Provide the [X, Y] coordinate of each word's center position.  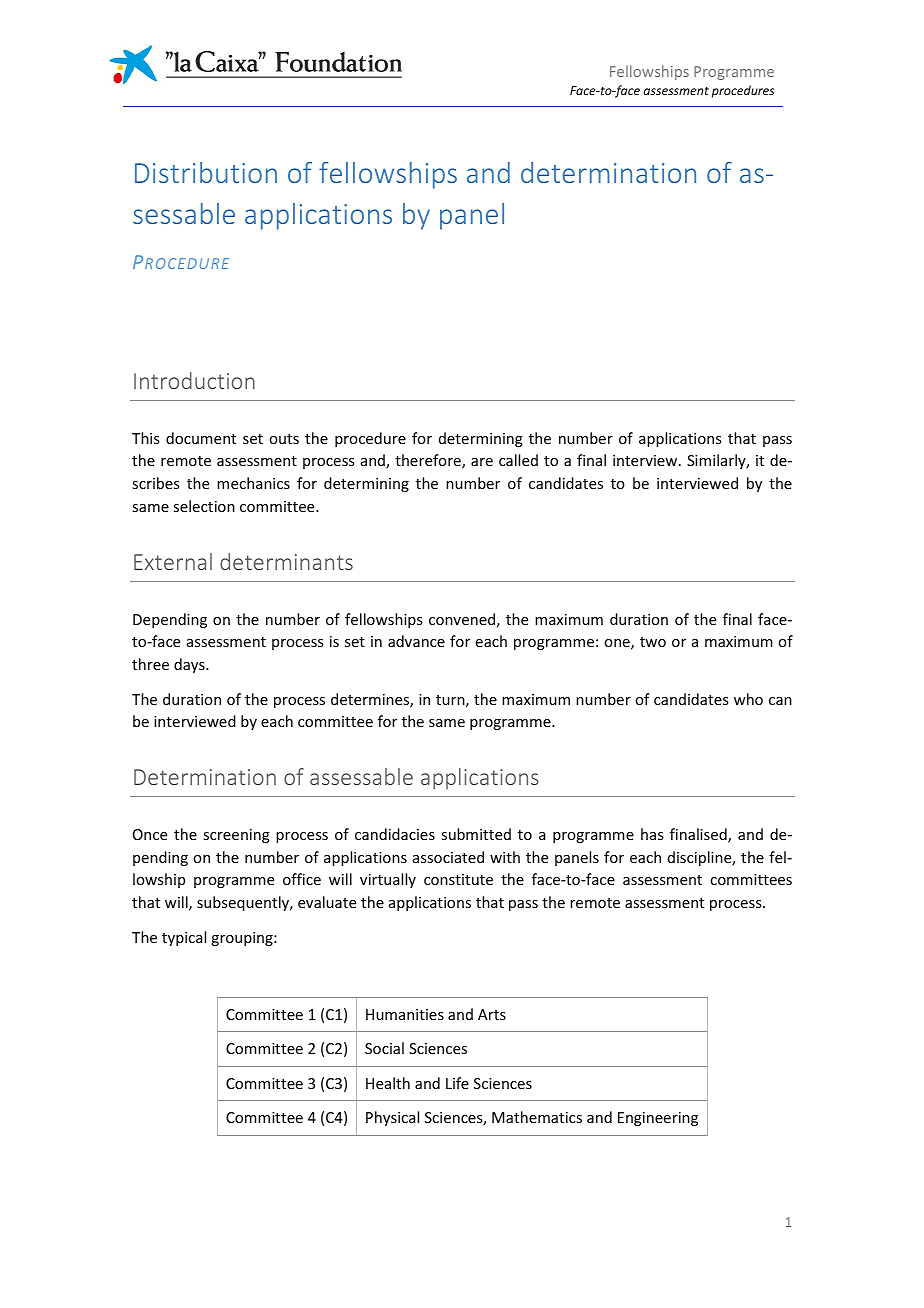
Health [388, 1083]
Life [457, 1083]
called [518, 460]
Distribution [206, 172]
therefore [429, 461]
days [190, 665]
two [653, 642]
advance [416, 641]
